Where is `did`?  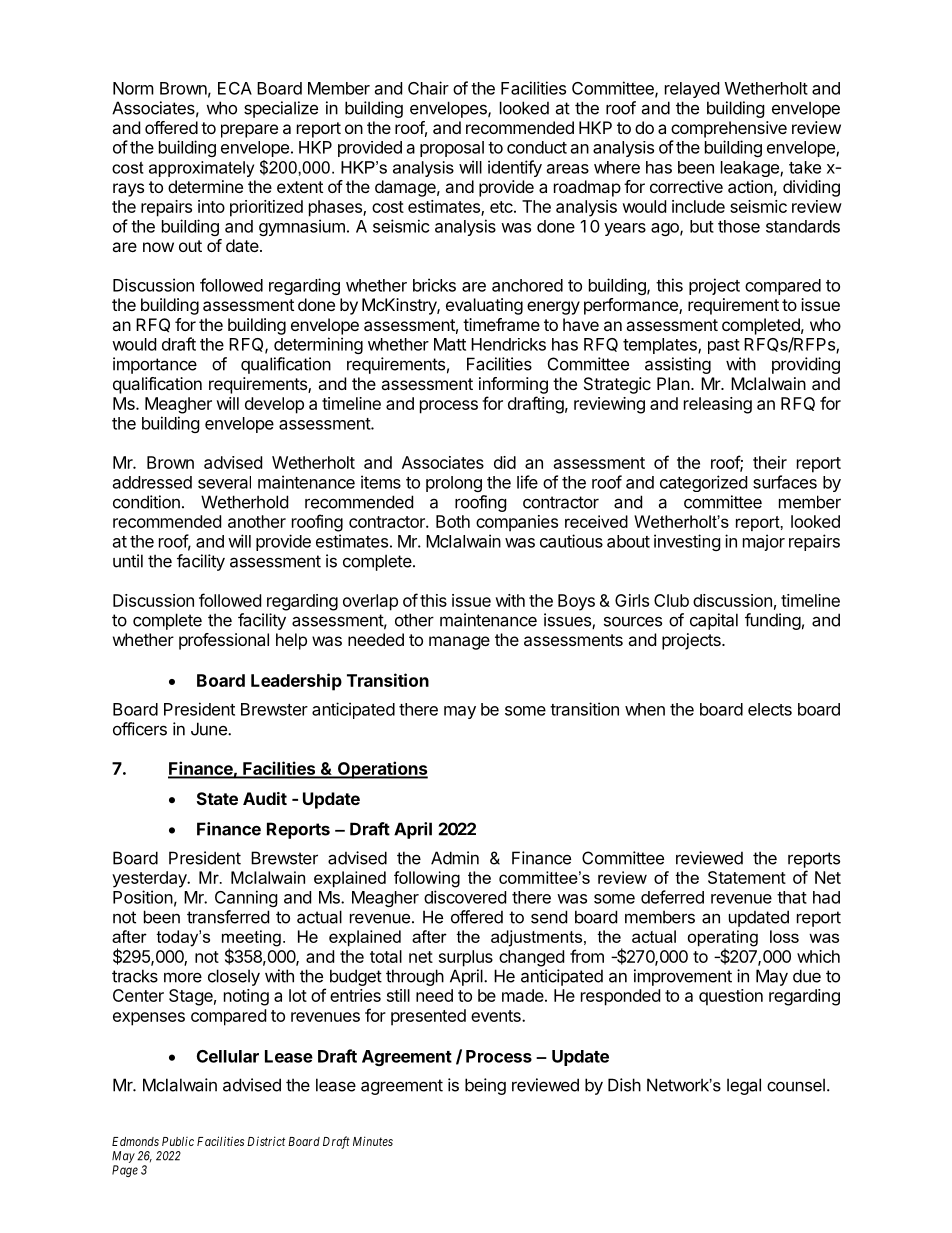 did is located at coordinates (505, 462).
